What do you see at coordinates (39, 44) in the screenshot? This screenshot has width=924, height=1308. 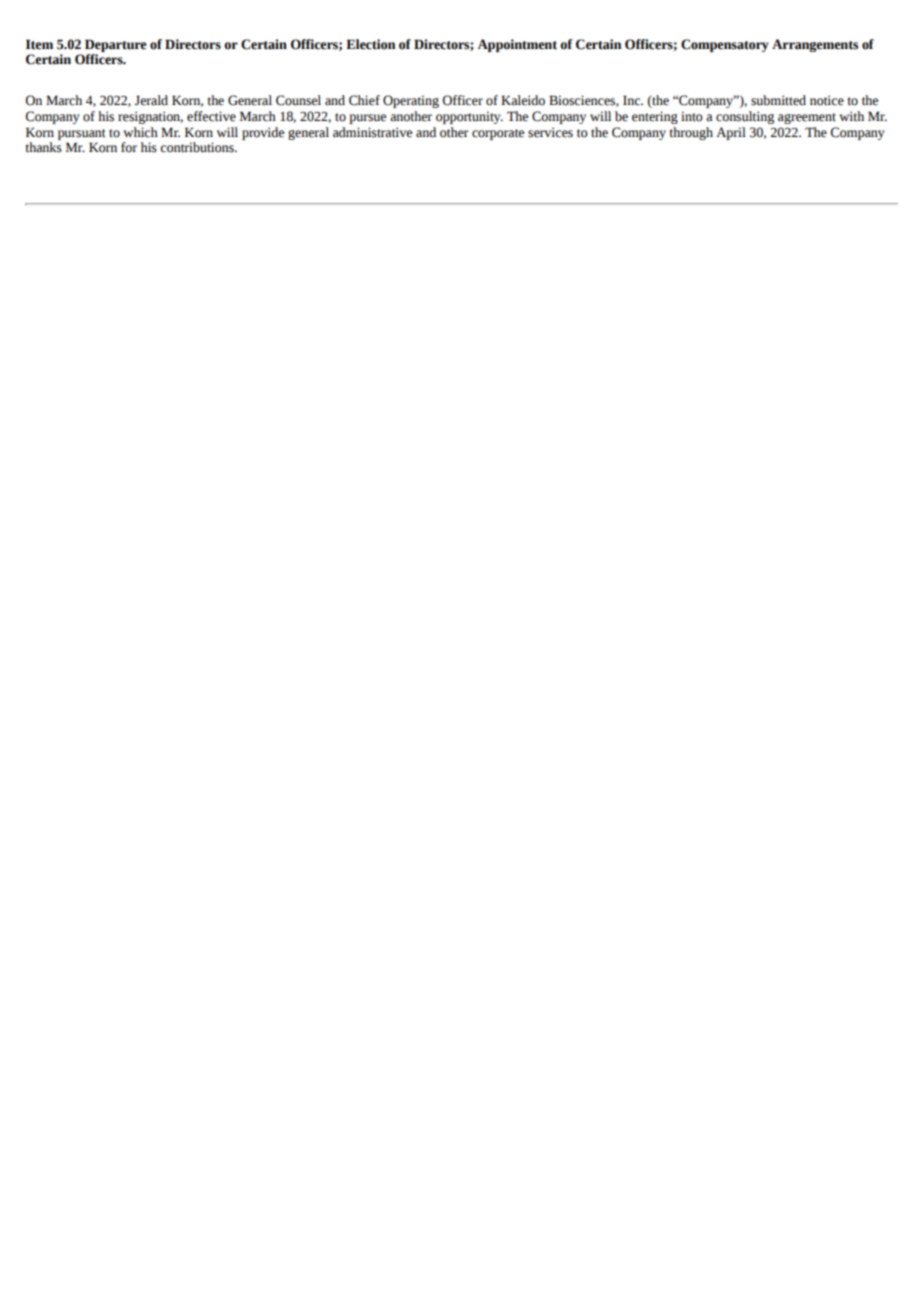 I see `Item` at bounding box center [39, 44].
